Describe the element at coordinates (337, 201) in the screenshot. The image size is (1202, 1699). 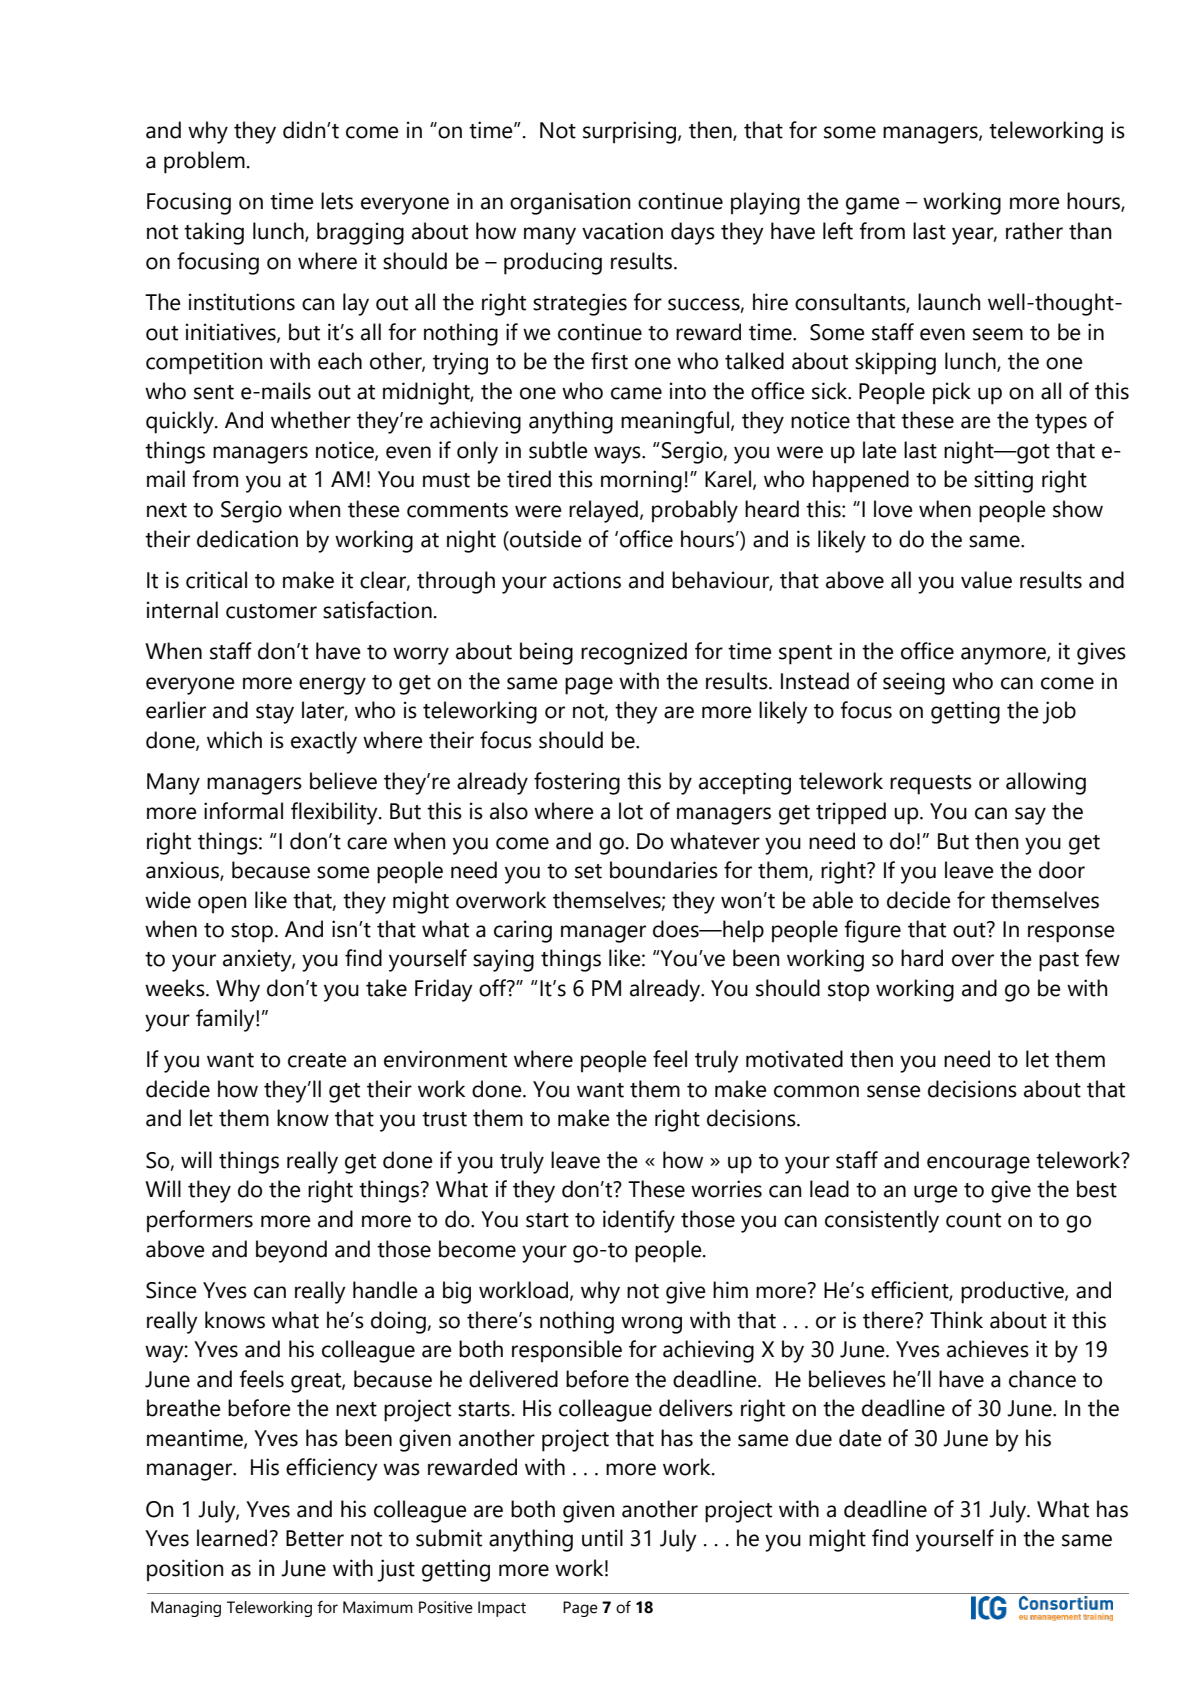
I see `lets` at that location.
